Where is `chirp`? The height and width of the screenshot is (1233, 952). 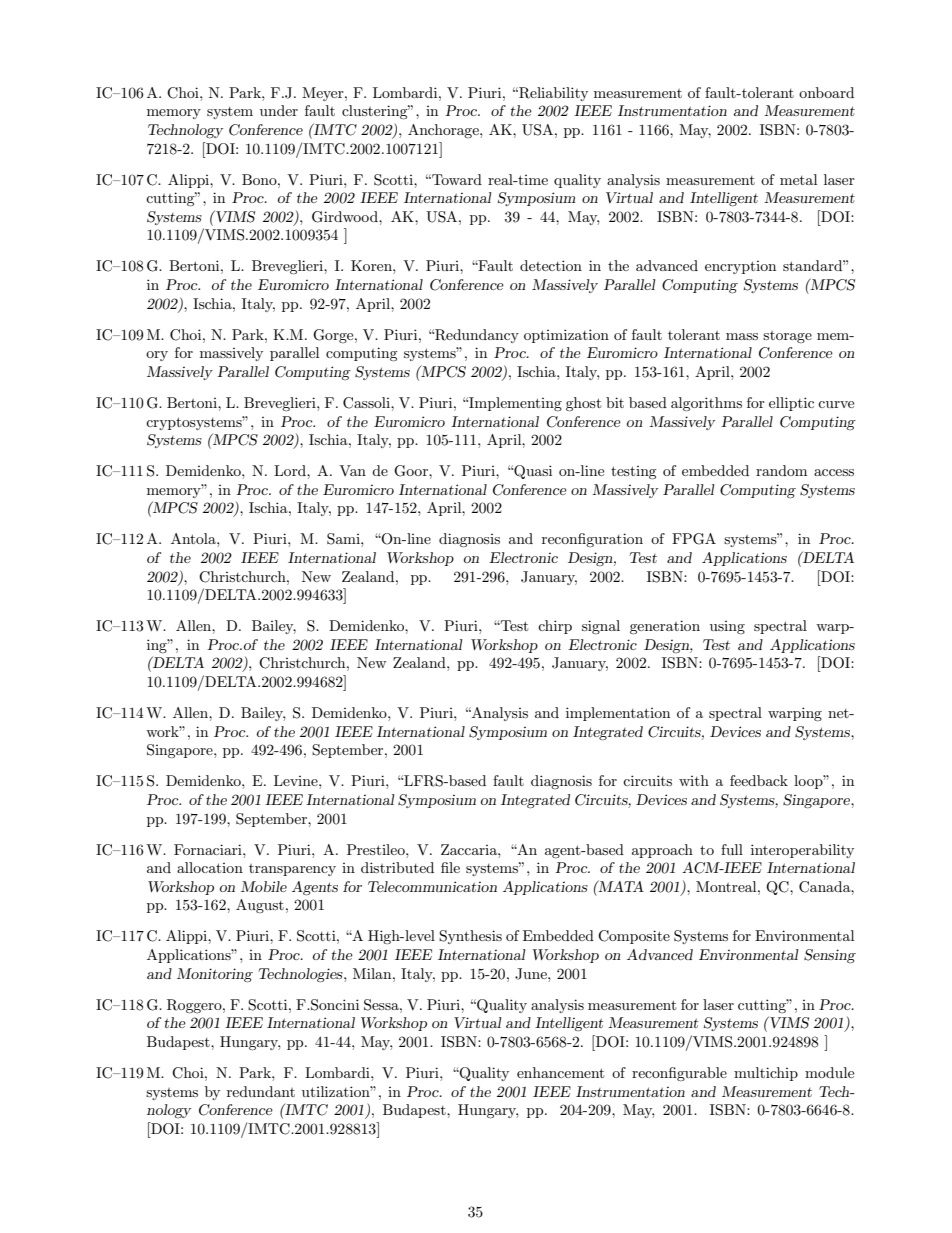 chirp is located at coordinates (555, 627).
